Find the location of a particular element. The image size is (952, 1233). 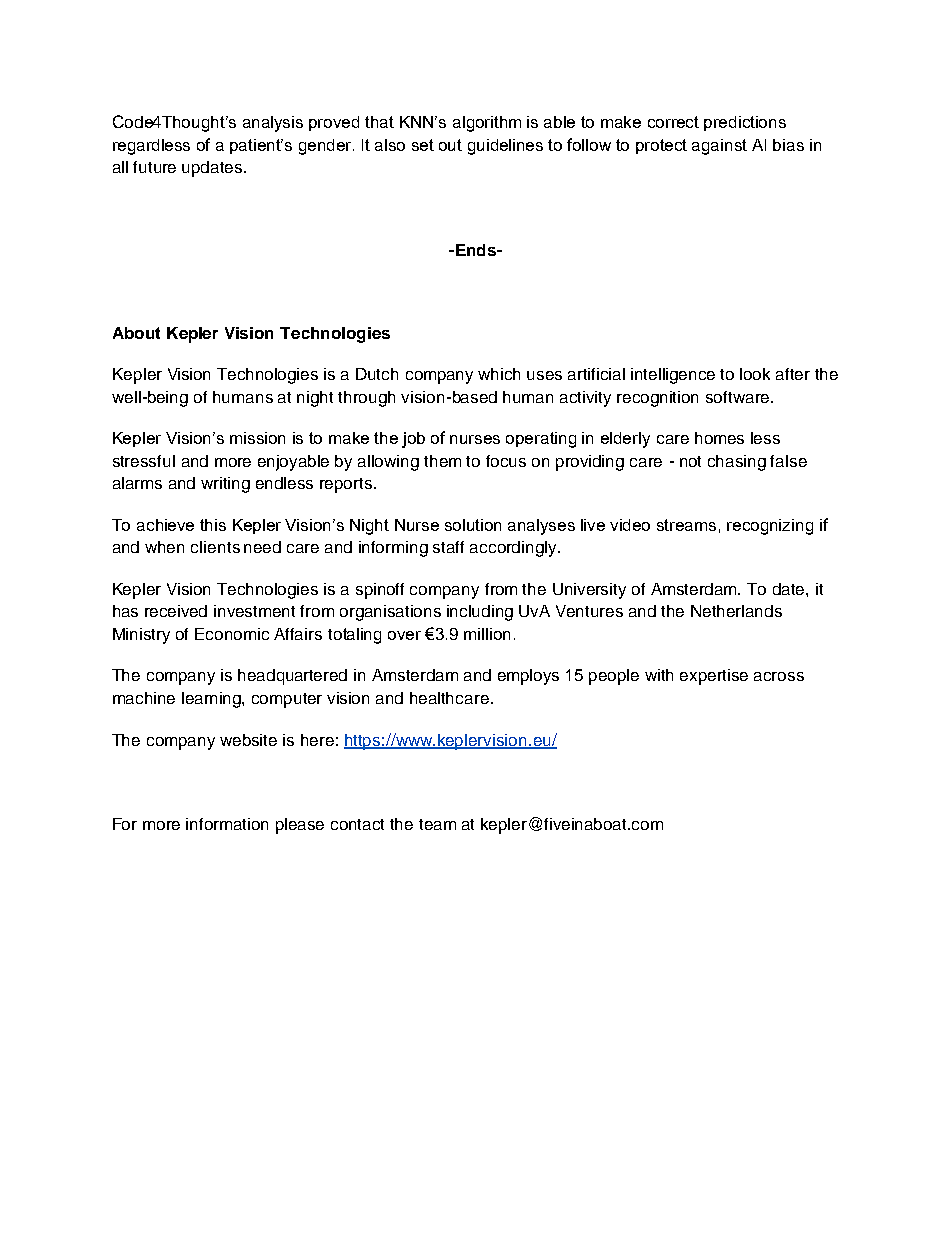

information is located at coordinates (227, 824).
